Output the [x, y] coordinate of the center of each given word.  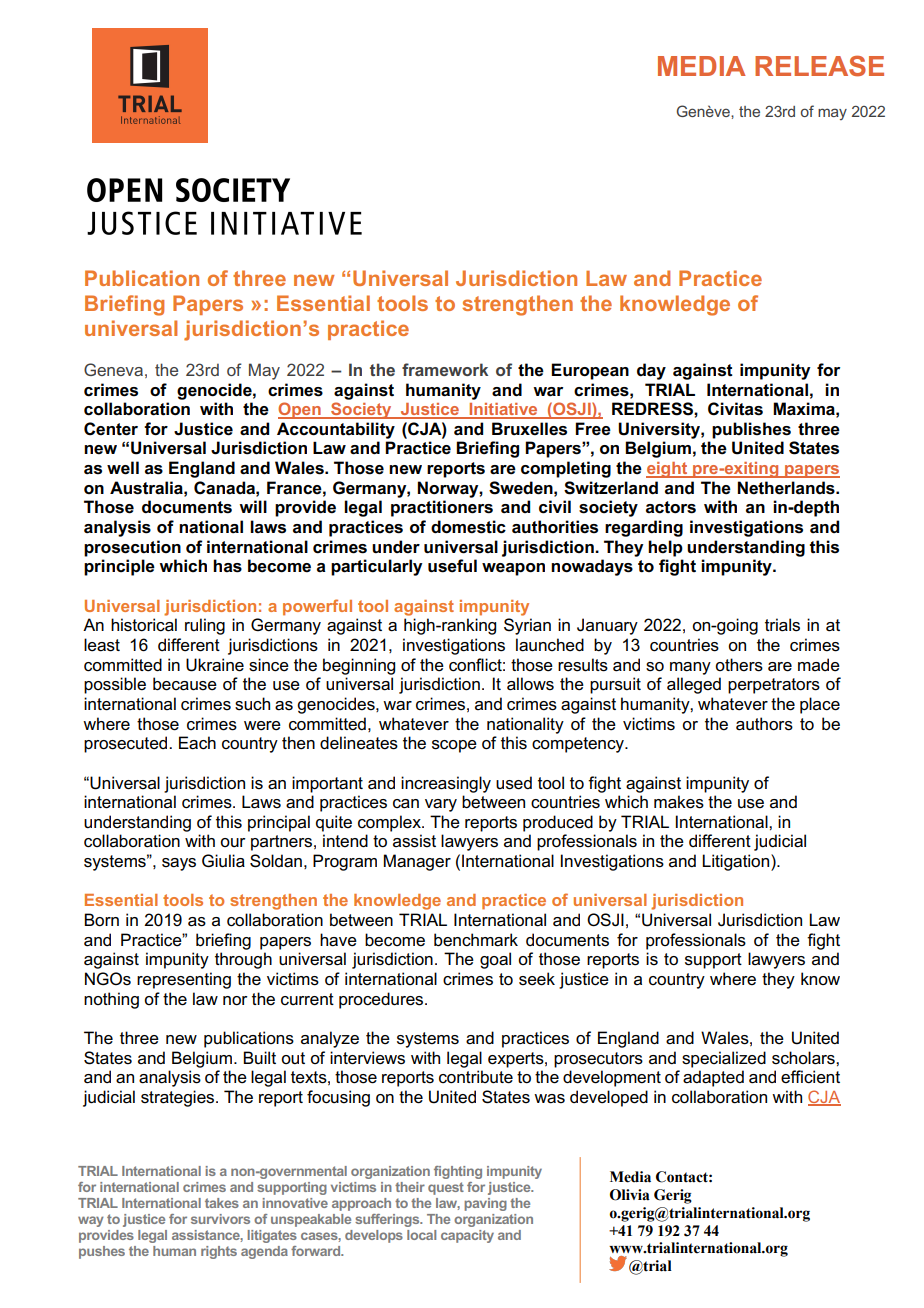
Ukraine [215, 665]
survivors [220, 1219]
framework [445, 369]
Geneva [113, 369]
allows [530, 684]
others [739, 665]
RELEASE [819, 66]
